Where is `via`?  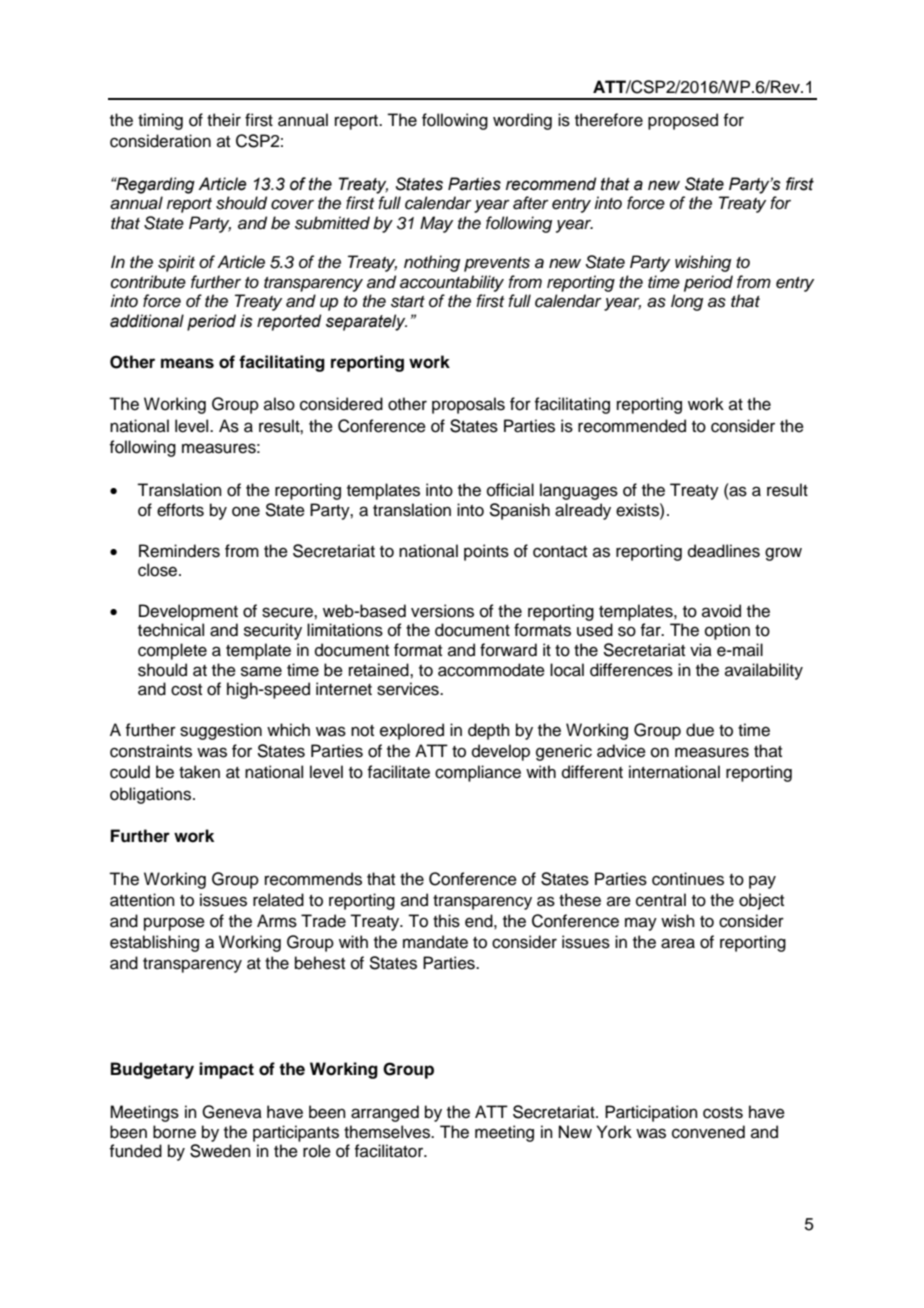
via is located at coordinates (701, 649).
